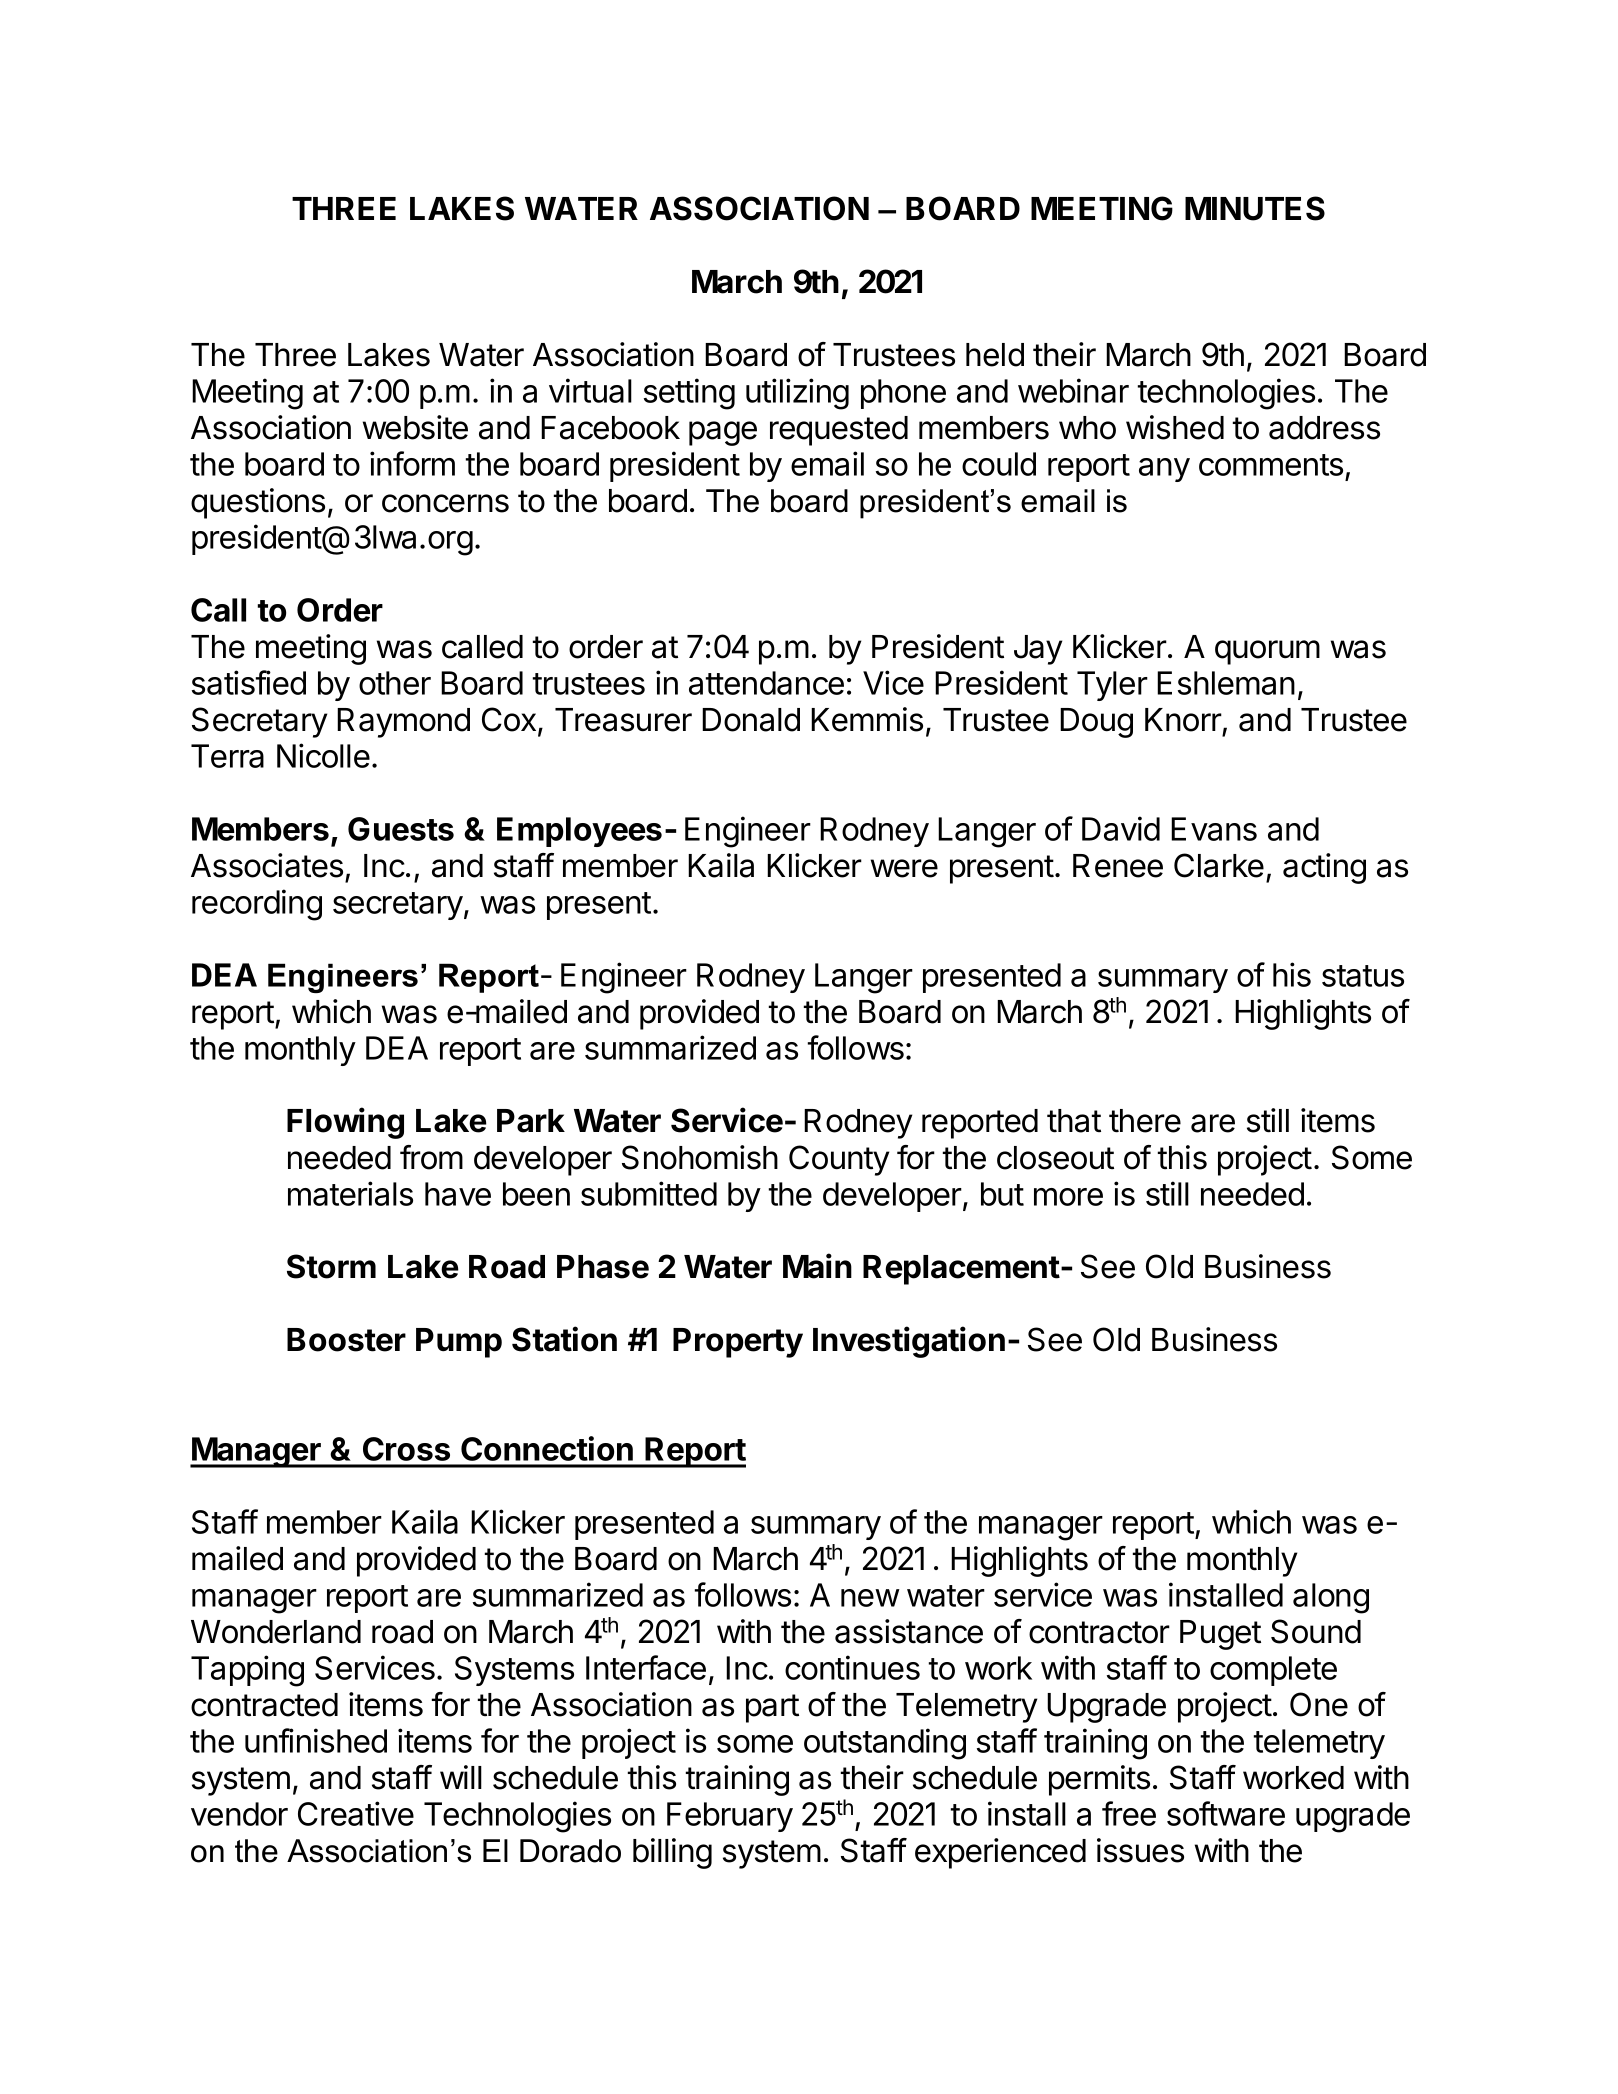 This document has height=2094, width=1618. I want to click on Creative, so click(356, 1813).
